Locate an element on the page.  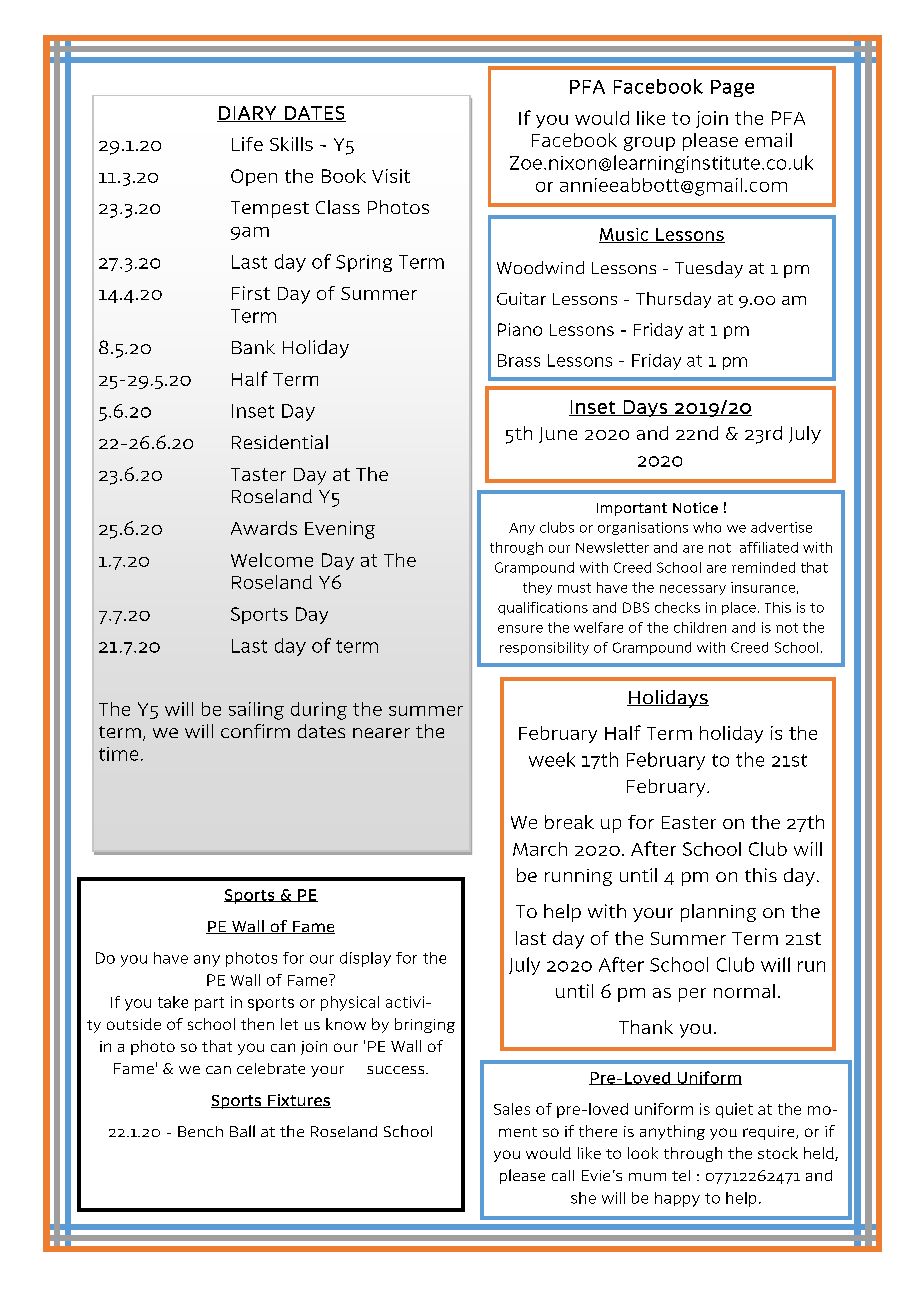
Visit is located at coordinates (391, 176).
